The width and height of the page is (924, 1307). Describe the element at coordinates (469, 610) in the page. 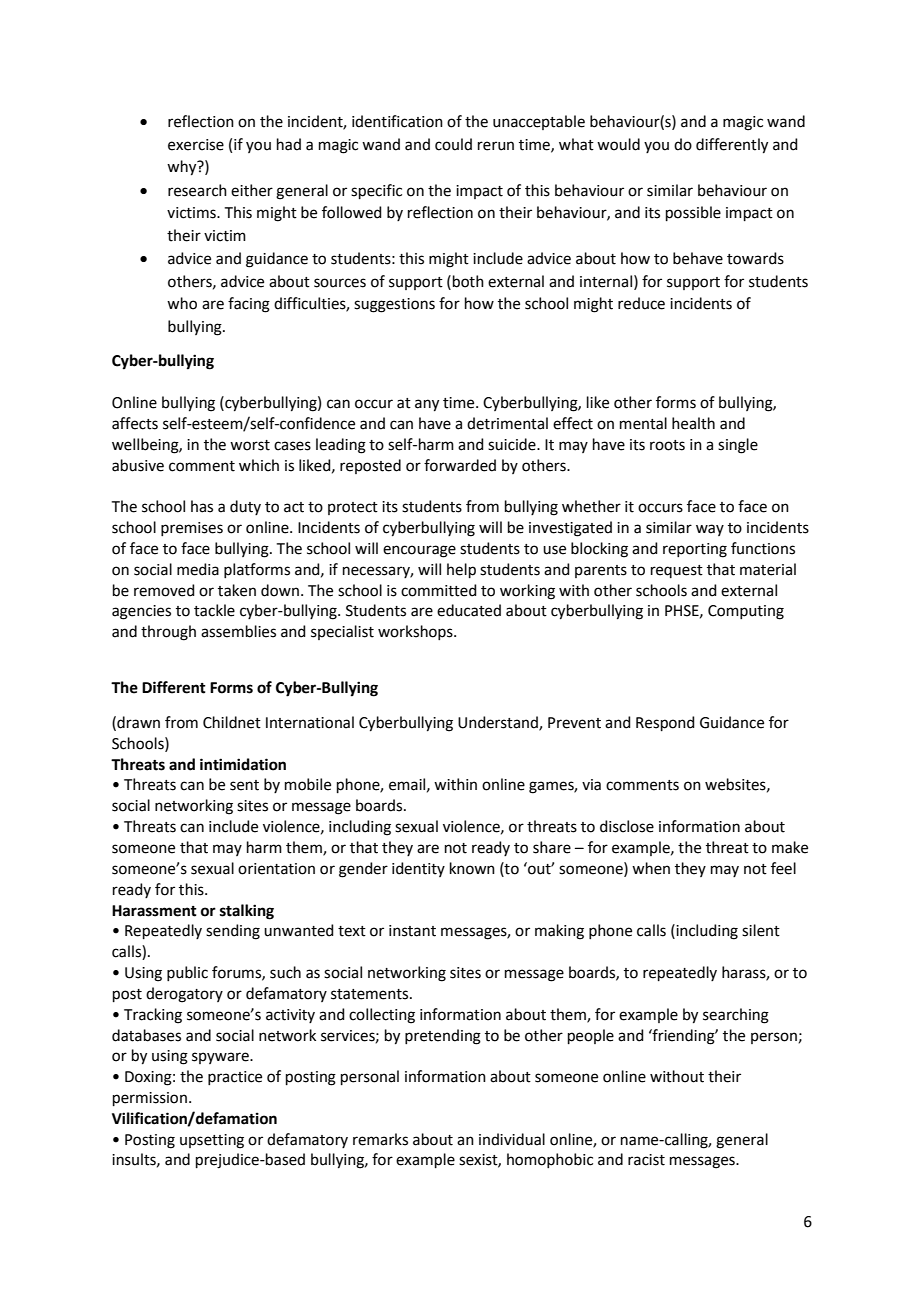

I see `educated` at that location.
